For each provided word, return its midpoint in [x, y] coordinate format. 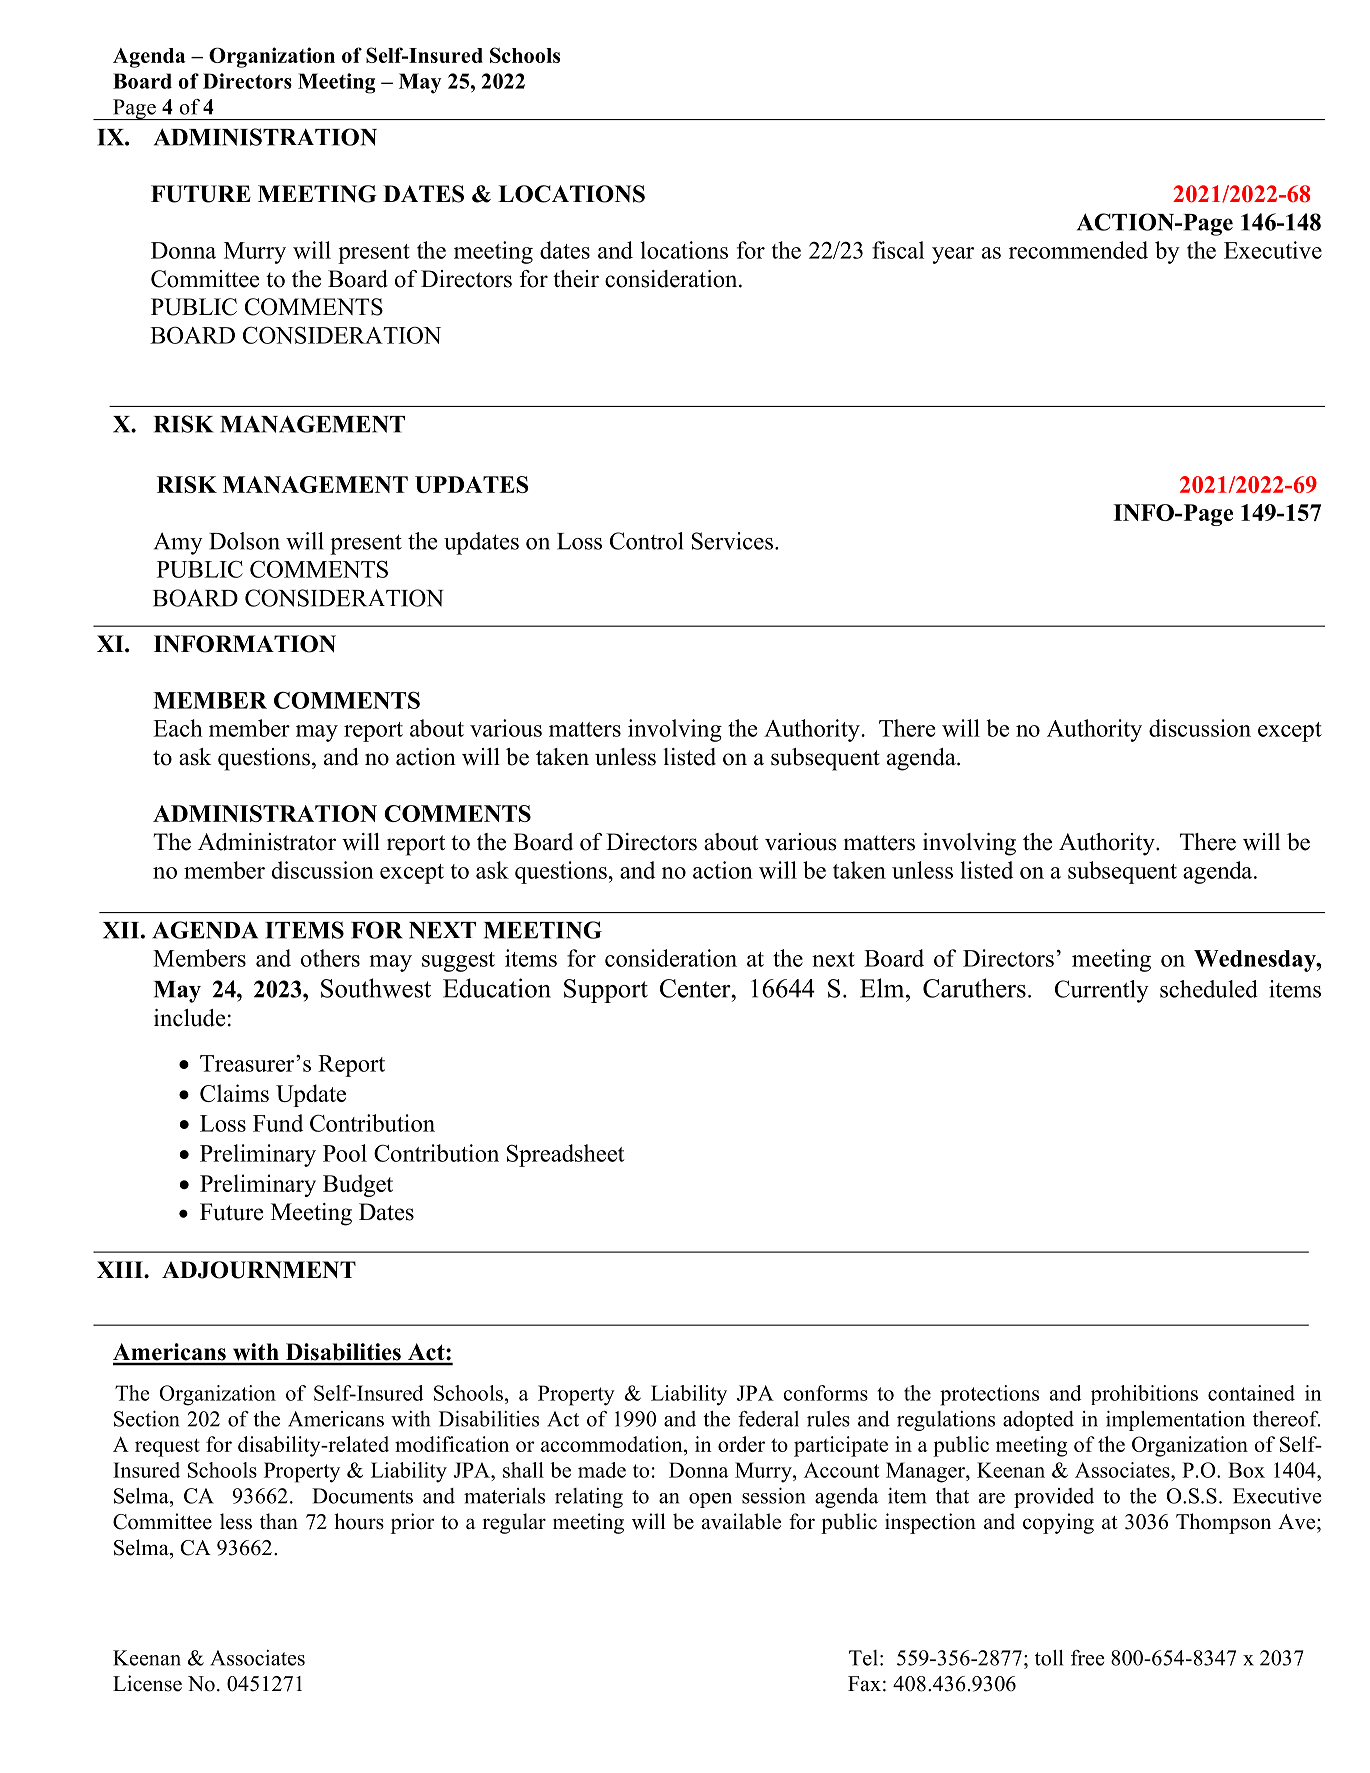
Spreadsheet [565, 1155]
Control [646, 541]
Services [734, 541]
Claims [234, 1093]
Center [696, 988]
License [147, 1683]
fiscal [898, 250]
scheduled [1209, 989]
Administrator [267, 842]
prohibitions [1144, 1395]
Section [147, 1419]
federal [768, 1419]
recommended [1078, 250]
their [576, 279]
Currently [1102, 991]
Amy [178, 543]
